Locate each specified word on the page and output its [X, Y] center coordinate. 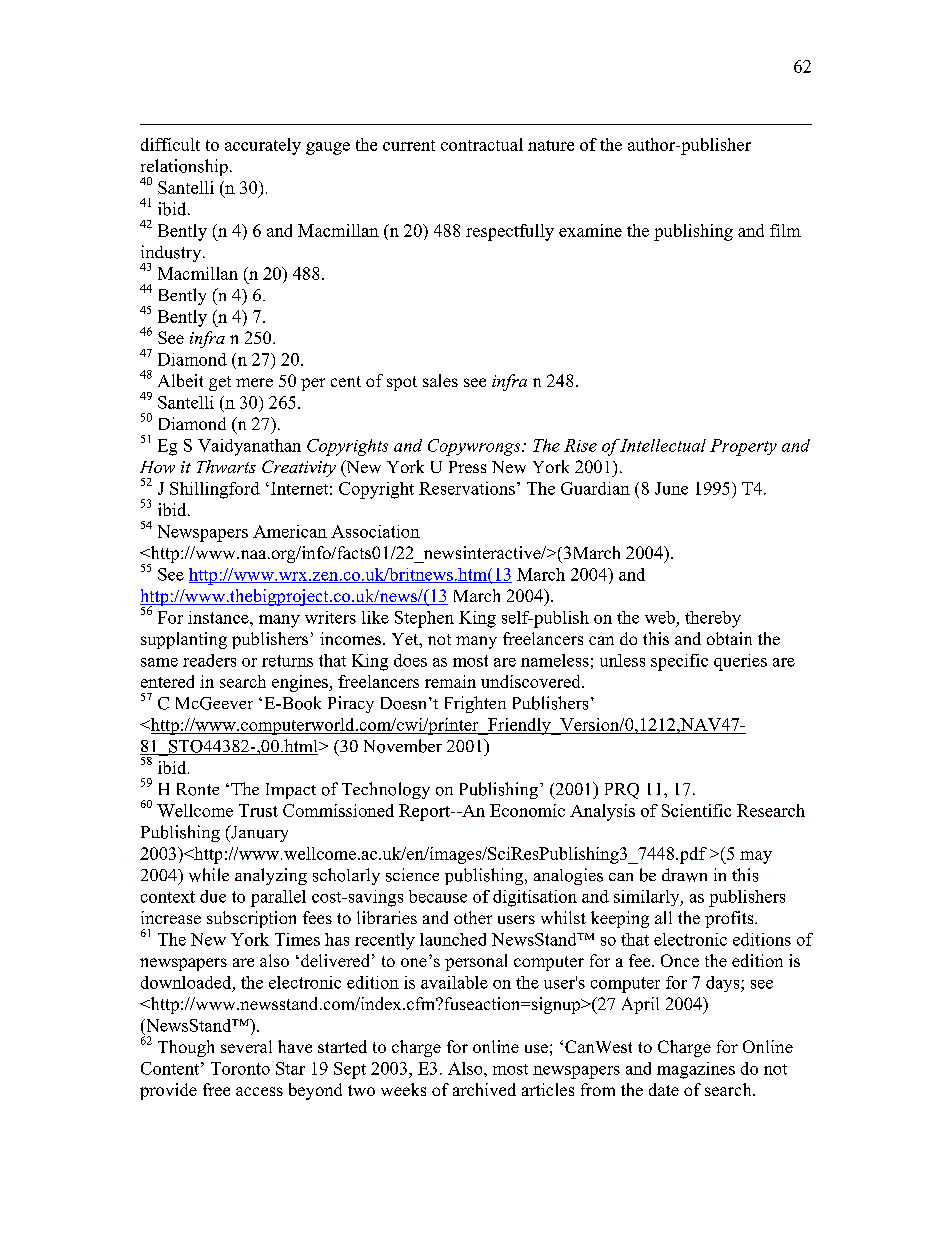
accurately [263, 146]
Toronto [240, 1068]
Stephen [424, 619]
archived [484, 1089]
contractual [482, 144]
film [785, 230]
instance [219, 617]
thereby [713, 619]
